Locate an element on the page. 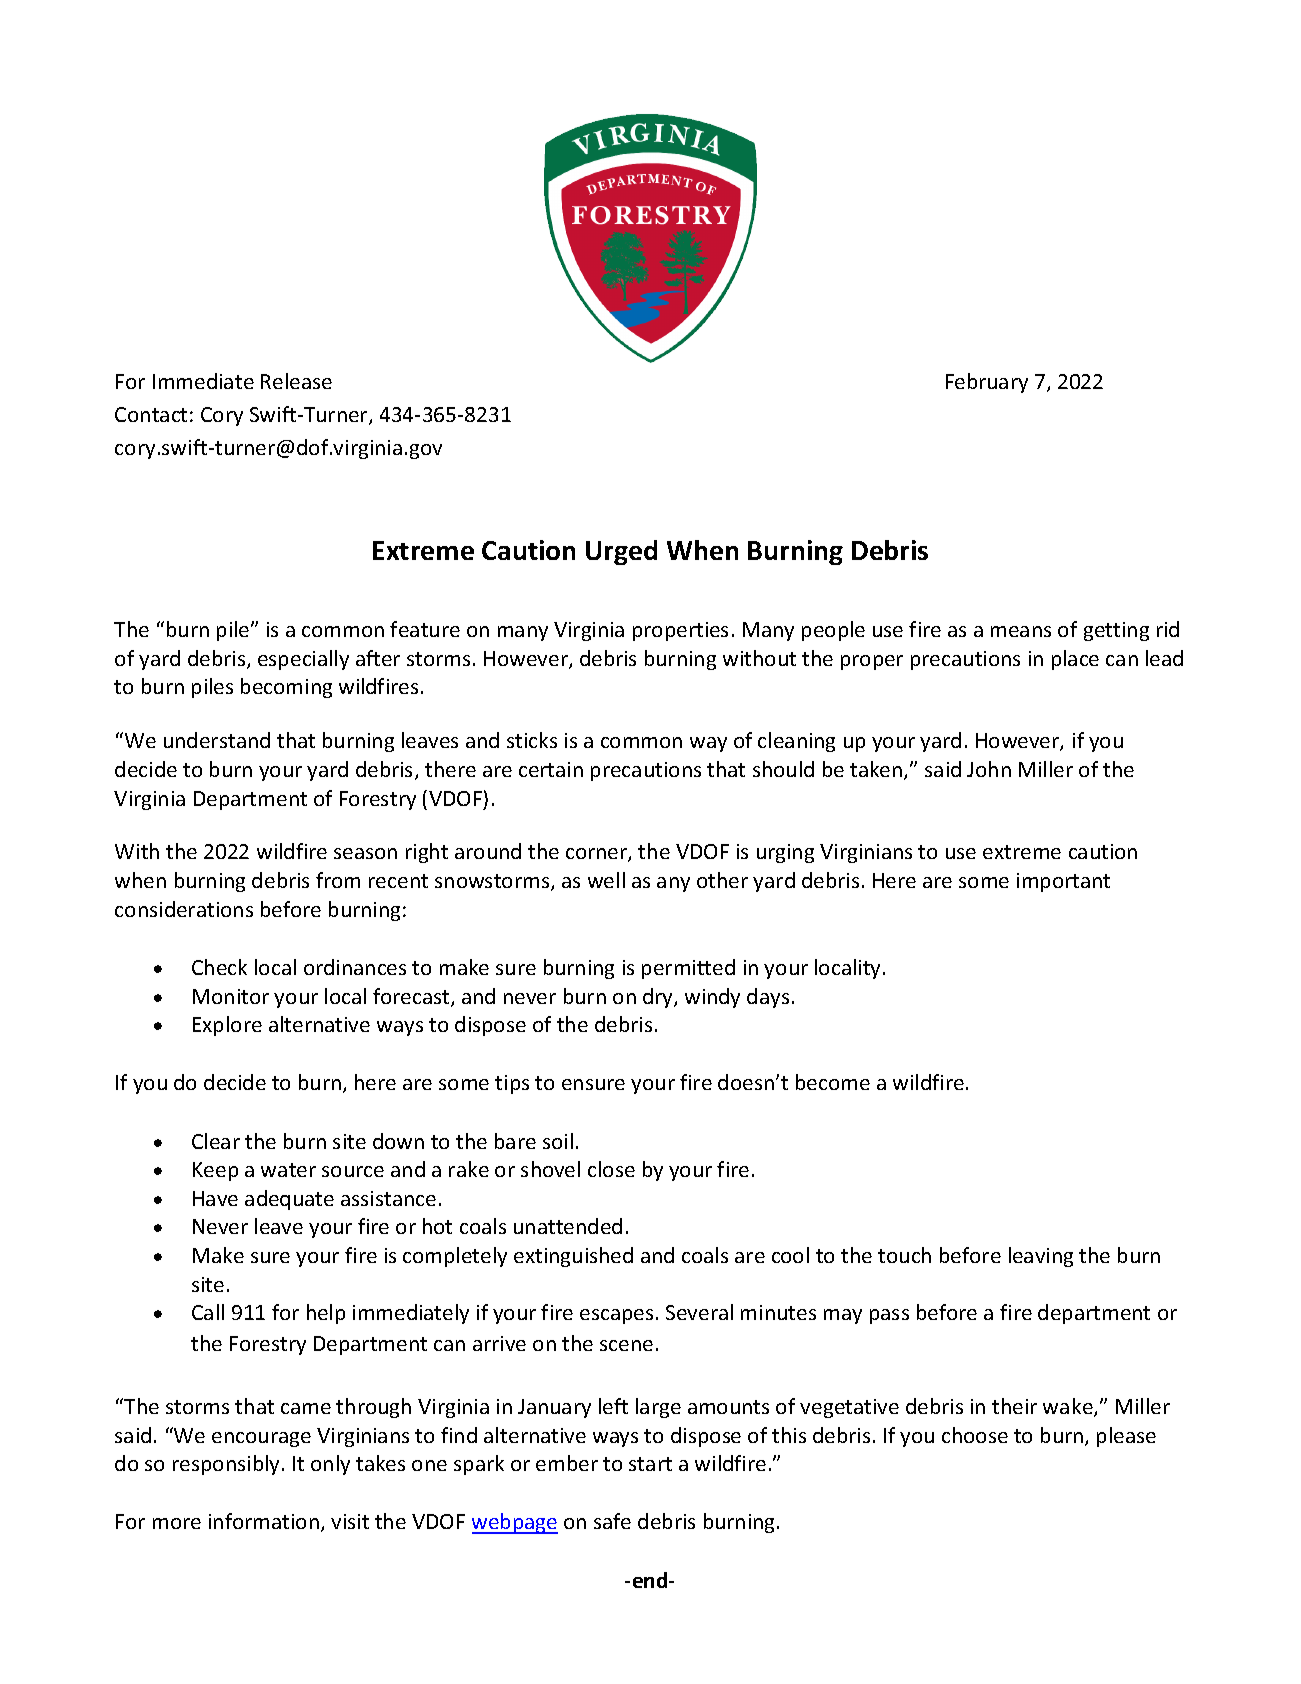  information is located at coordinates (264, 1521).
